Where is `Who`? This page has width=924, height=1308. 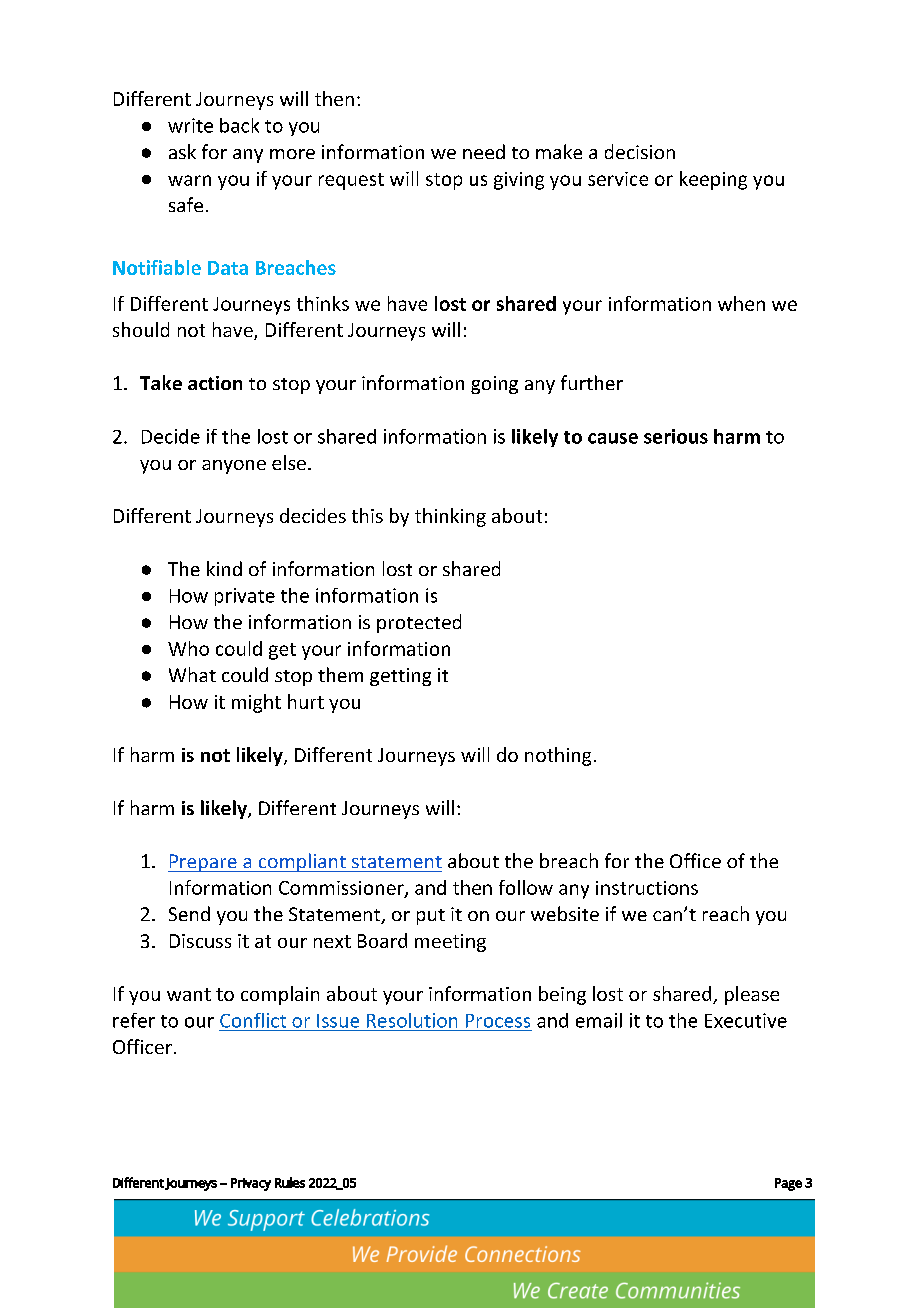 Who is located at coordinates (188, 648).
